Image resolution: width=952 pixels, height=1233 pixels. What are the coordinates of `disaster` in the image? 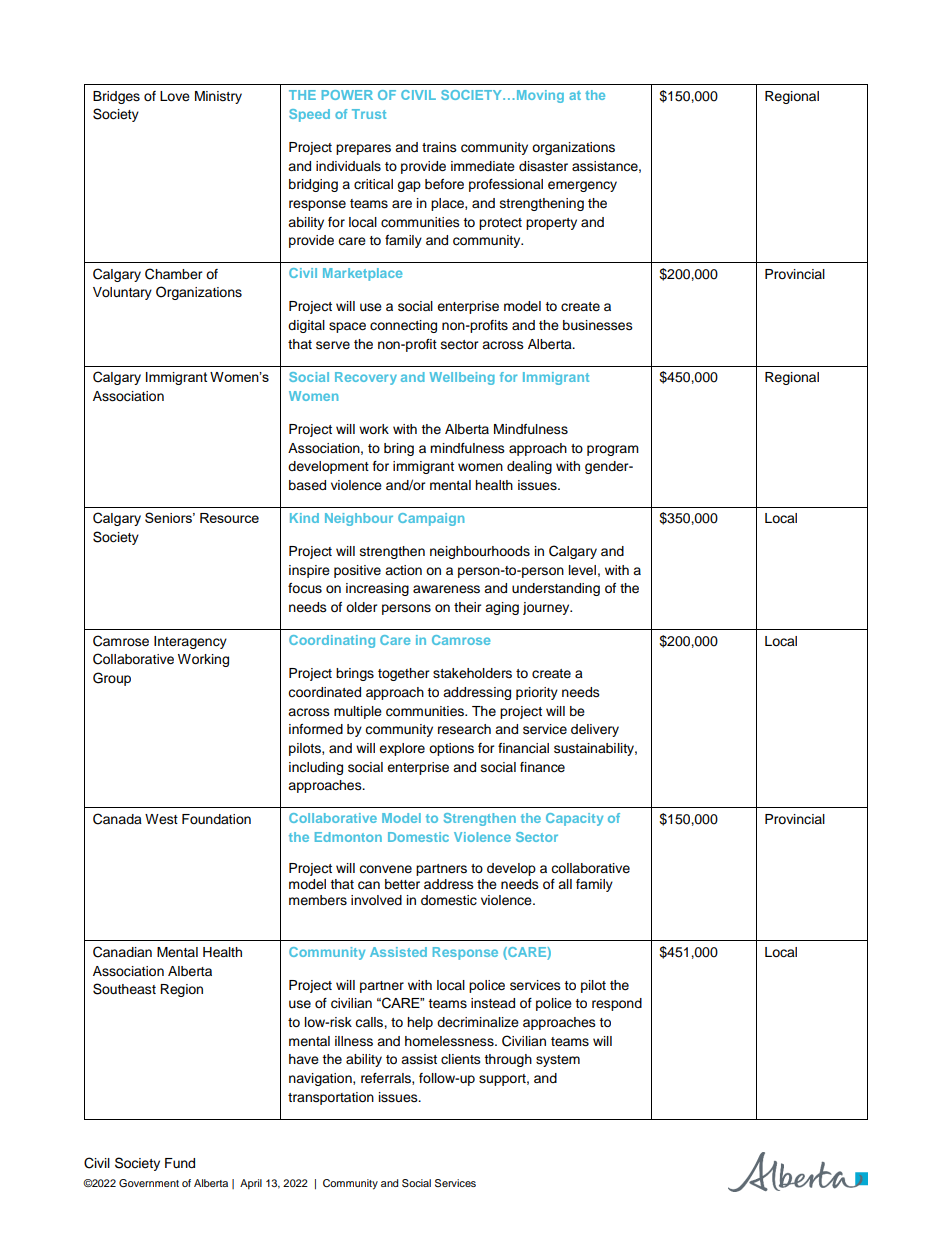 It's located at (543, 166).
